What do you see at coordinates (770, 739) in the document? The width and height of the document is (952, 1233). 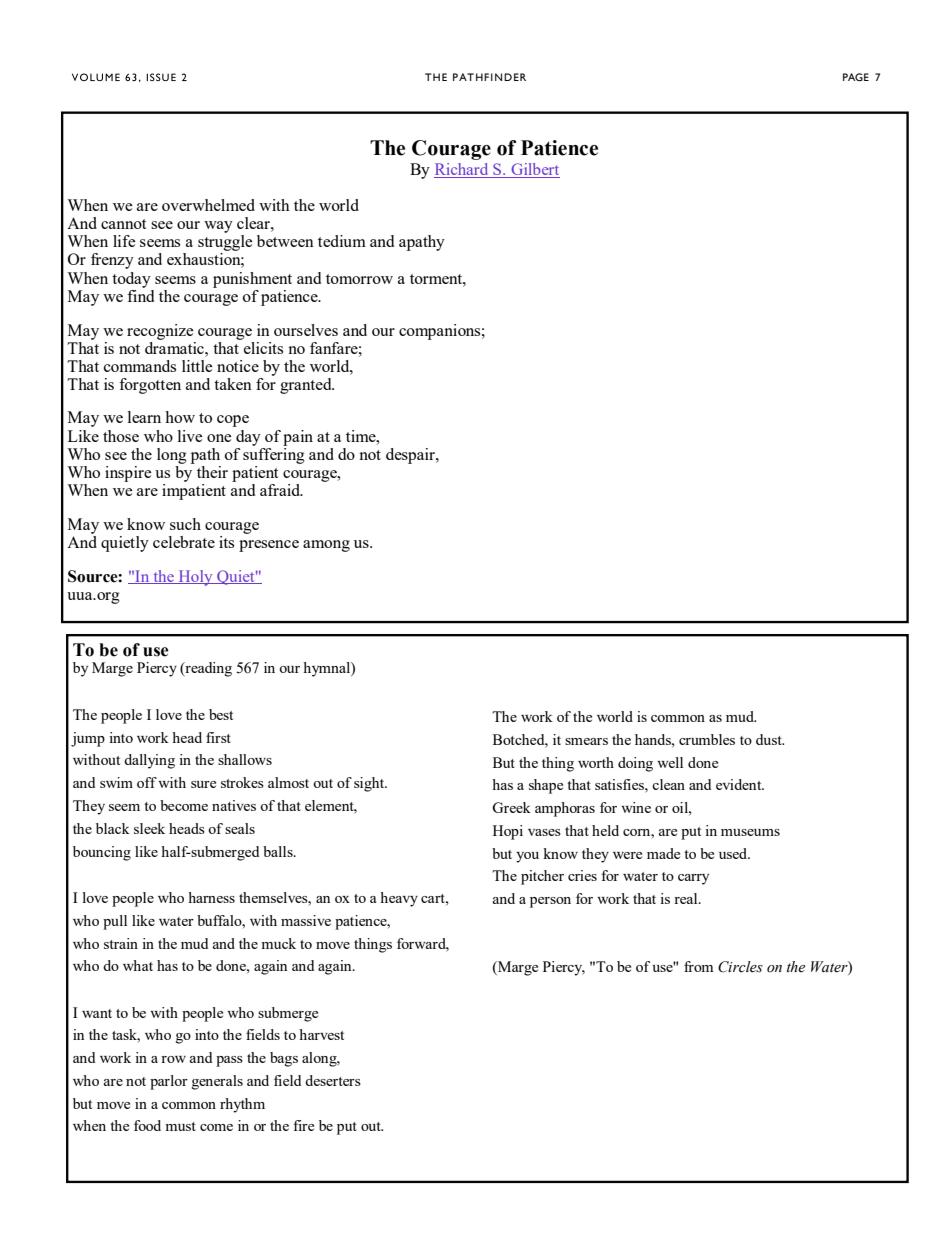 I see `dust` at bounding box center [770, 739].
